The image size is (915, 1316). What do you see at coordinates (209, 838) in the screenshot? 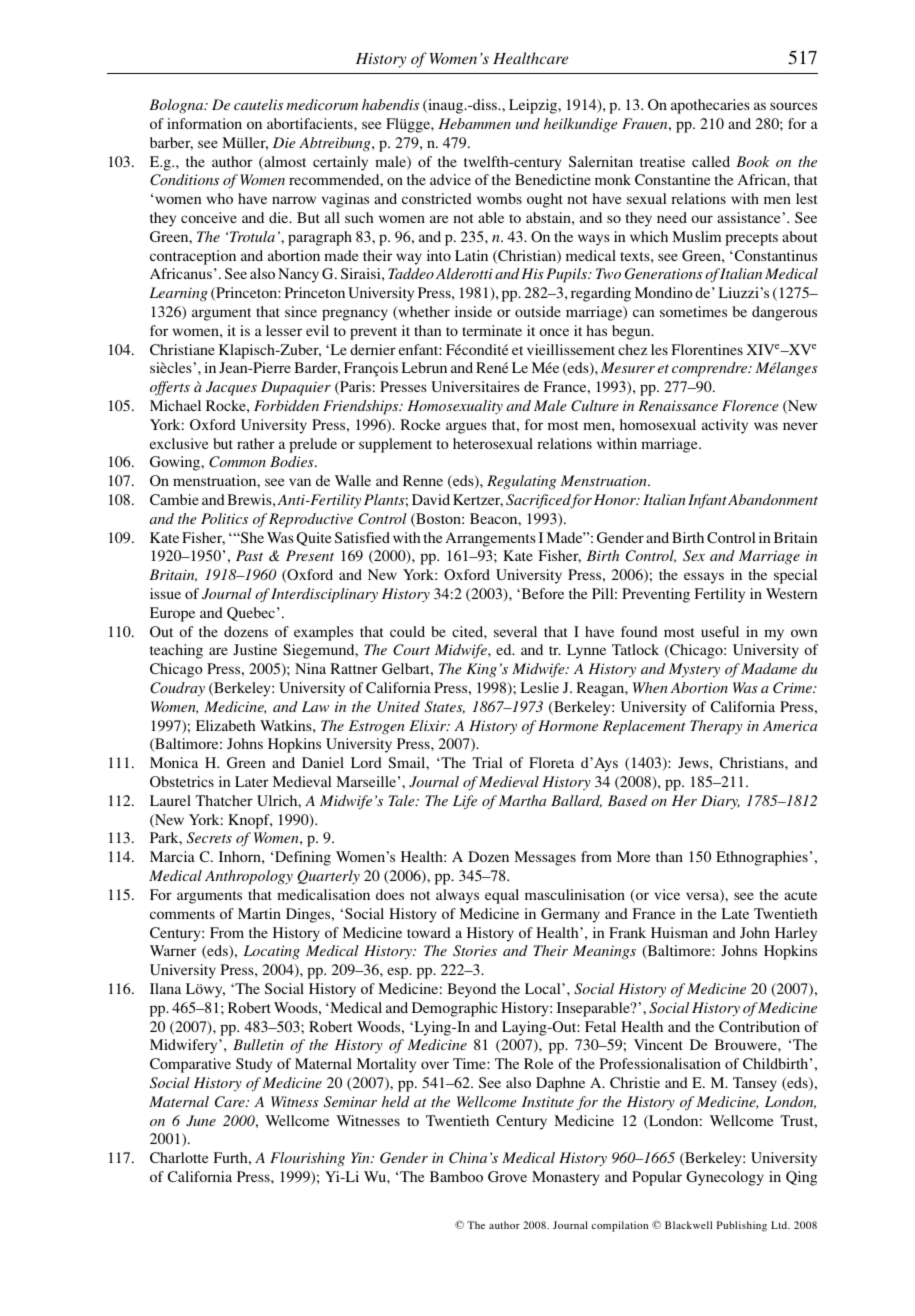
I see `Secrets` at bounding box center [209, 838].
